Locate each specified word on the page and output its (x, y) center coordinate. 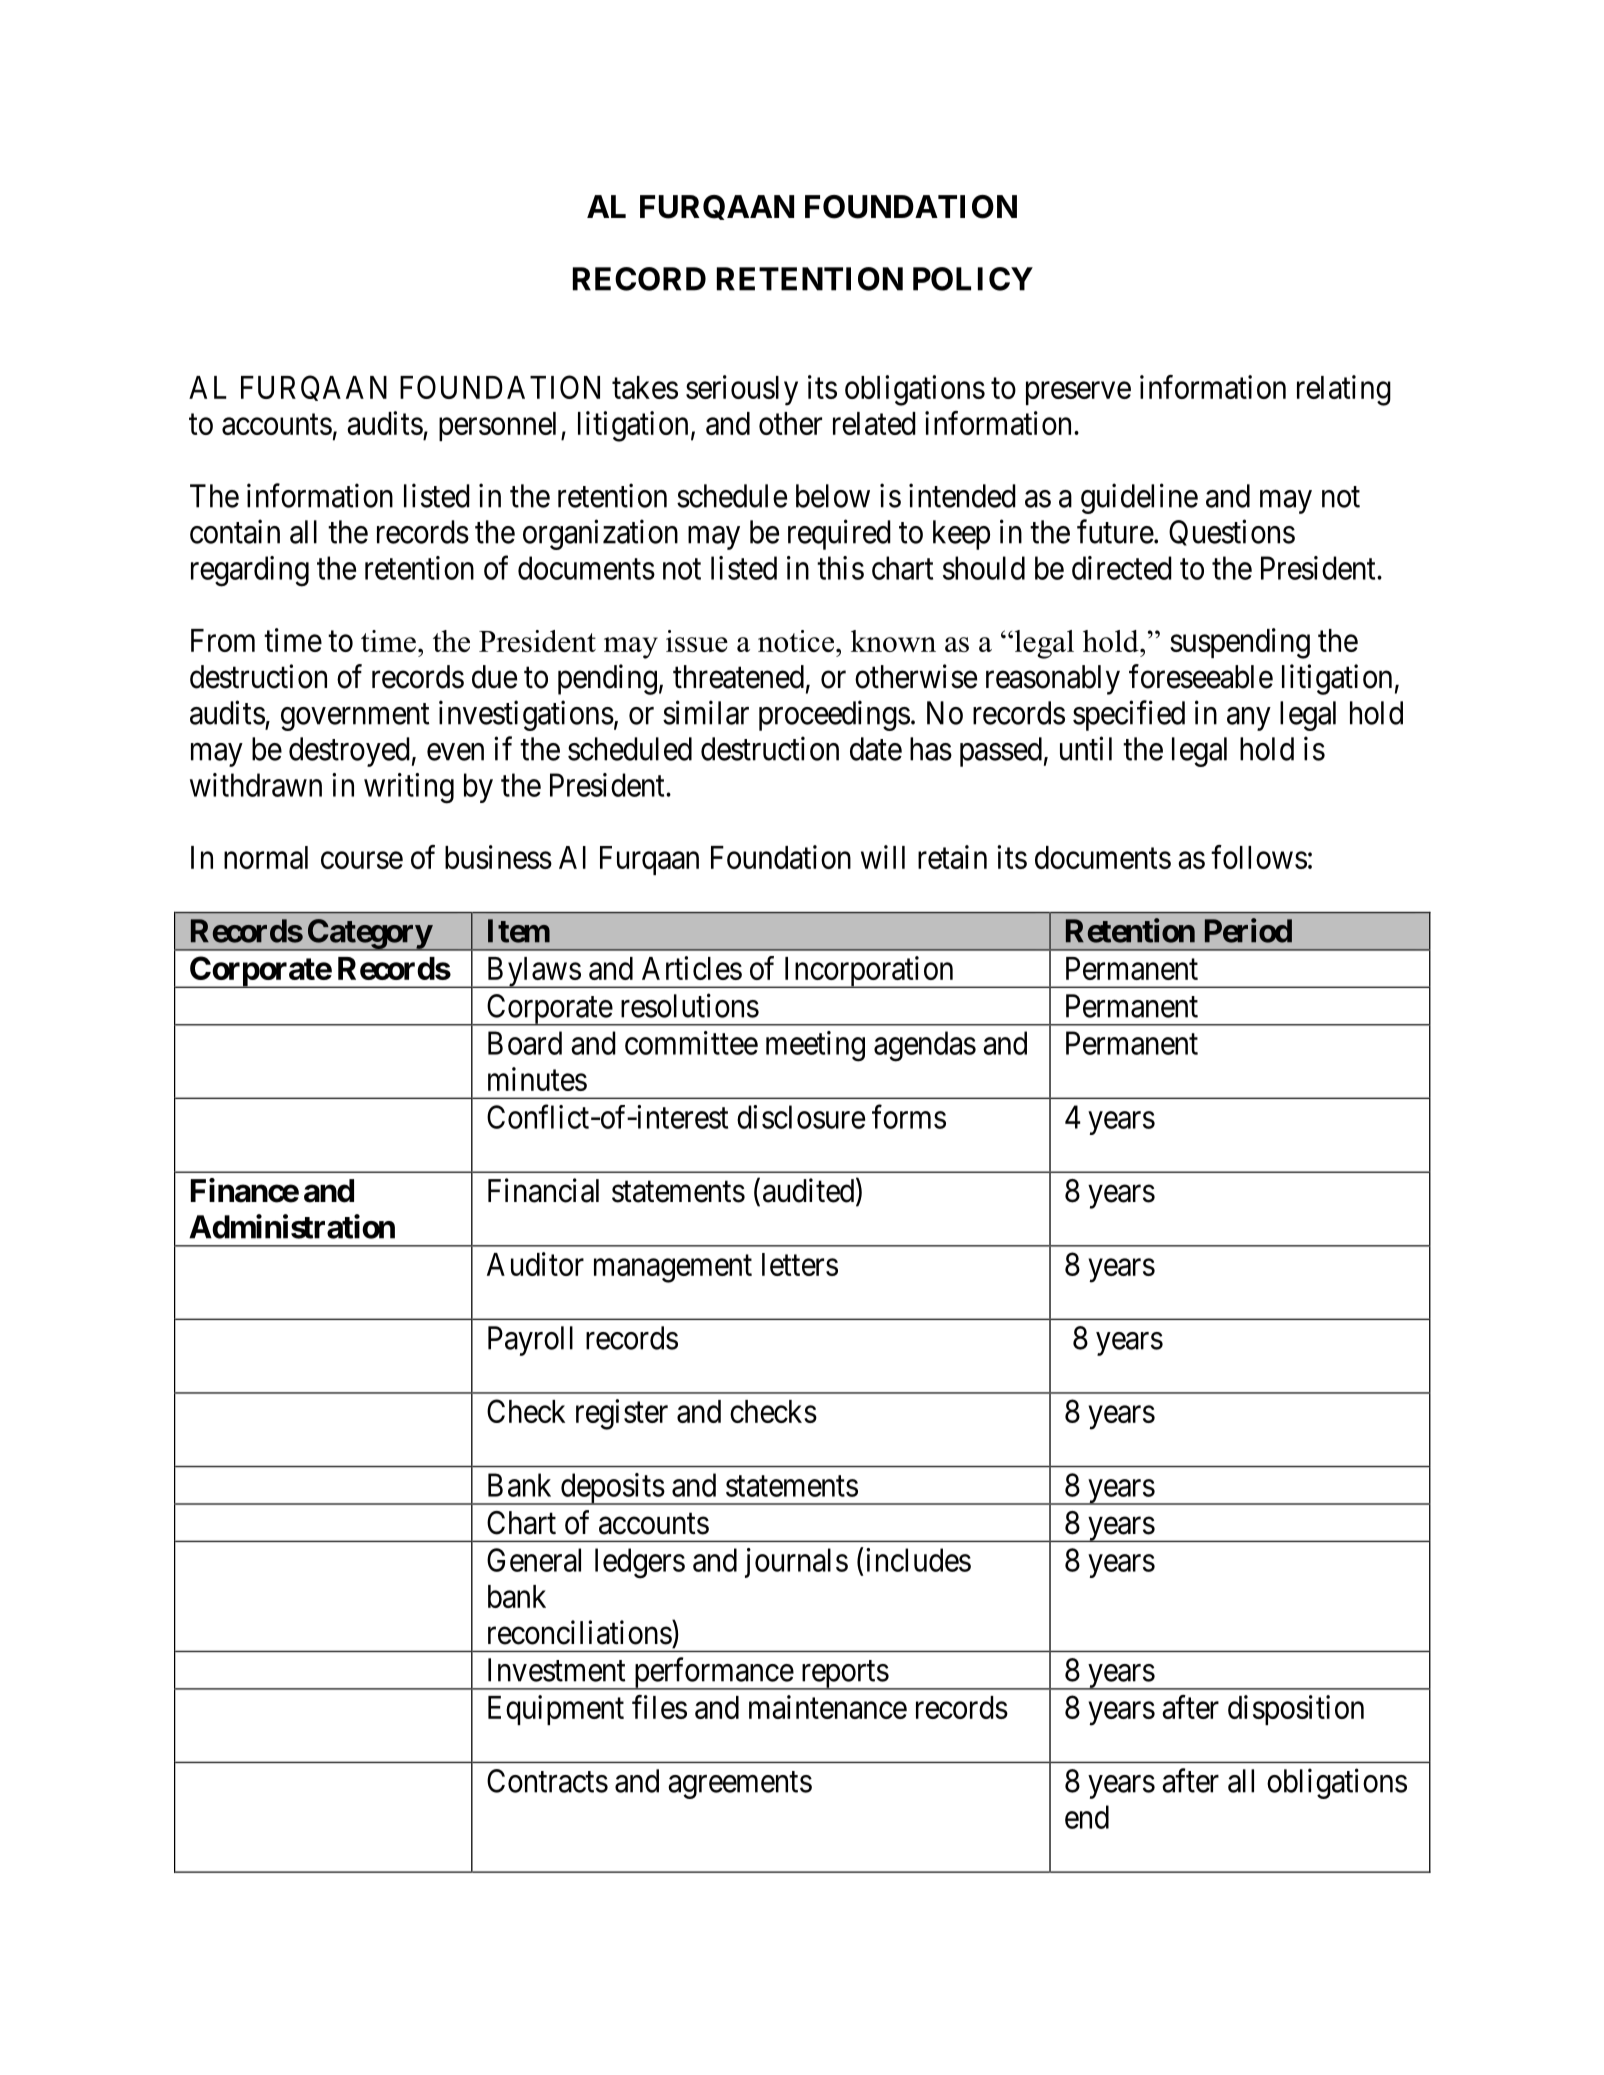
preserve (1078, 393)
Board (525, 1043)
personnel (500, 426)
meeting (815, 1046)
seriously (742, 390)
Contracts (547, 1781)
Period (1248, 930)
